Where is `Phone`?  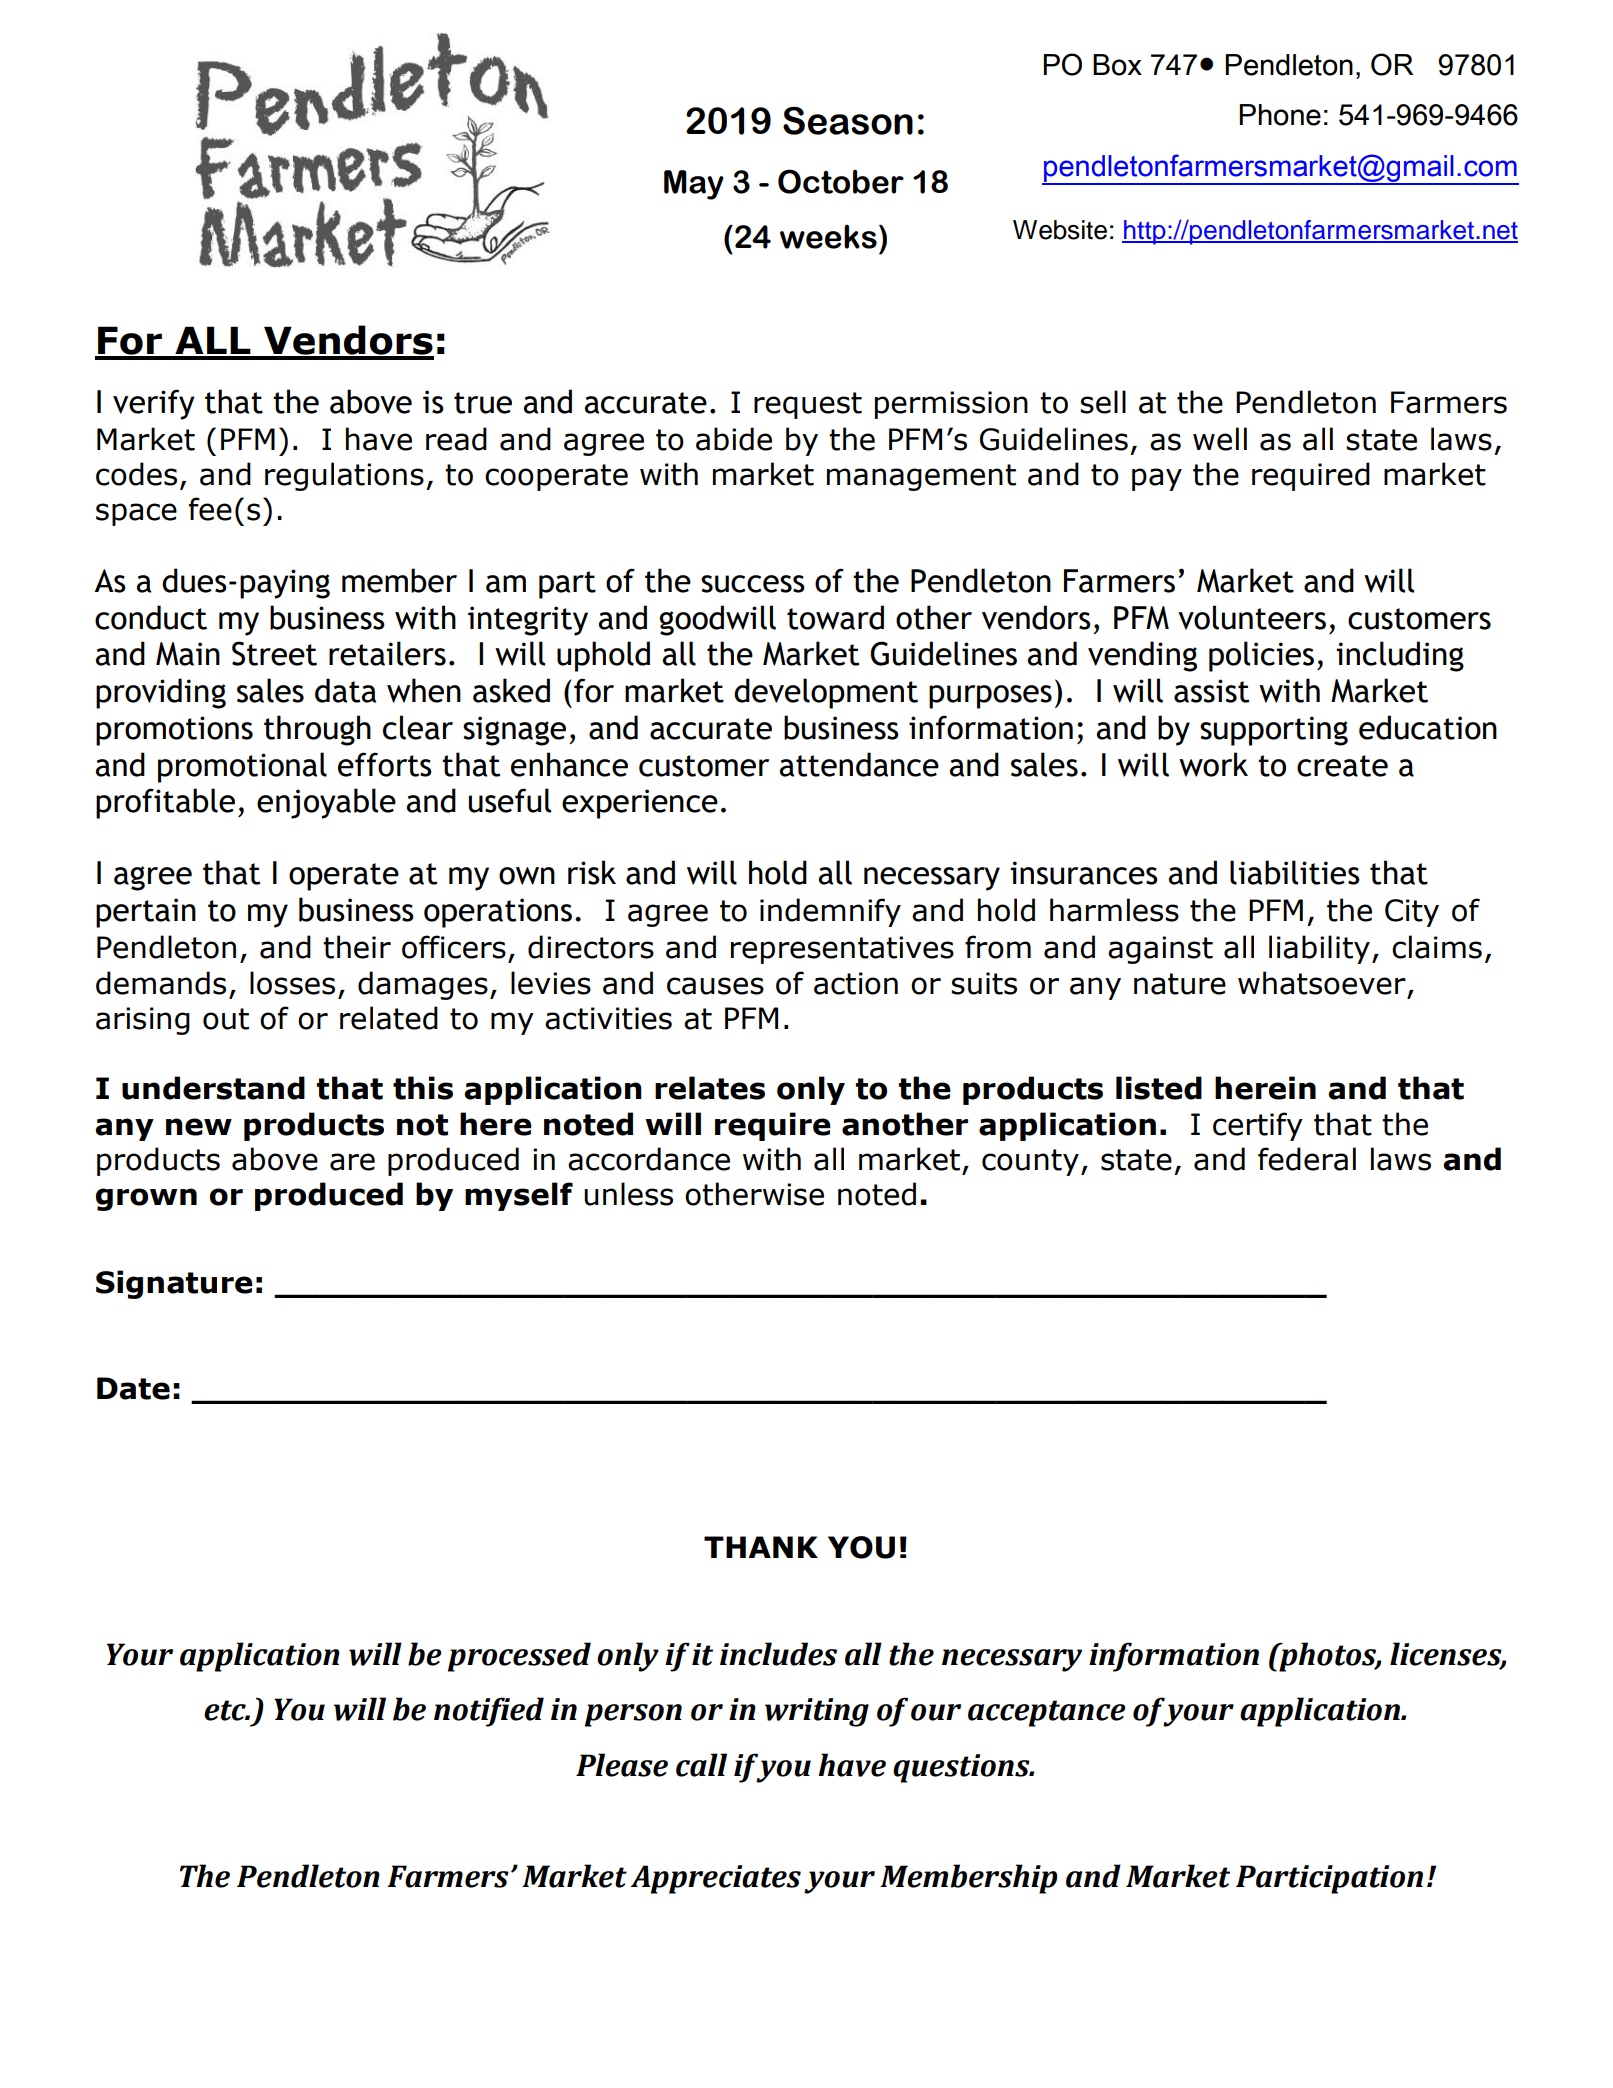 Phone is located at coordinates (1280, 115).
